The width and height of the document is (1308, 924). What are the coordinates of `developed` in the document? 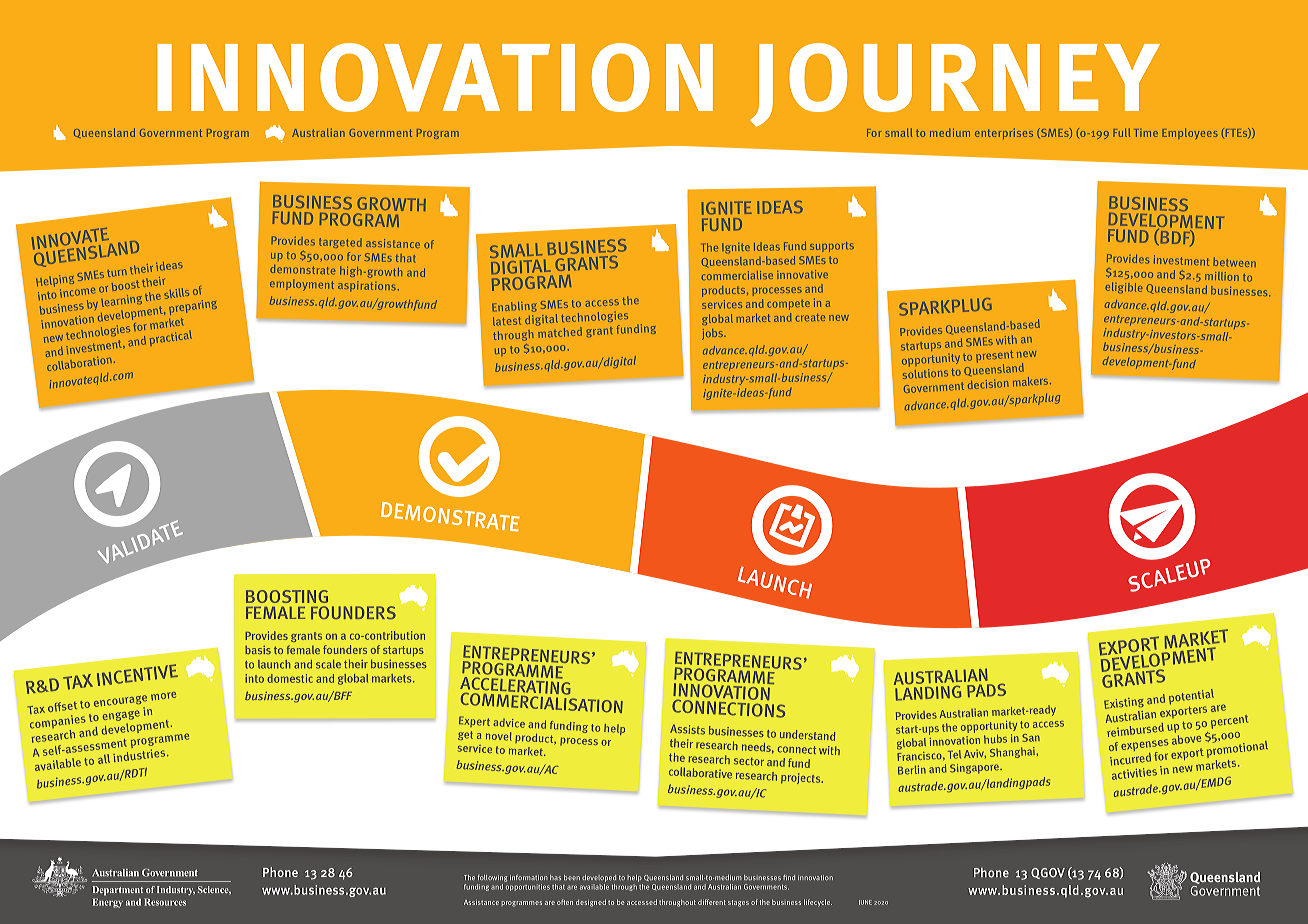 It's located at (599, 878).
